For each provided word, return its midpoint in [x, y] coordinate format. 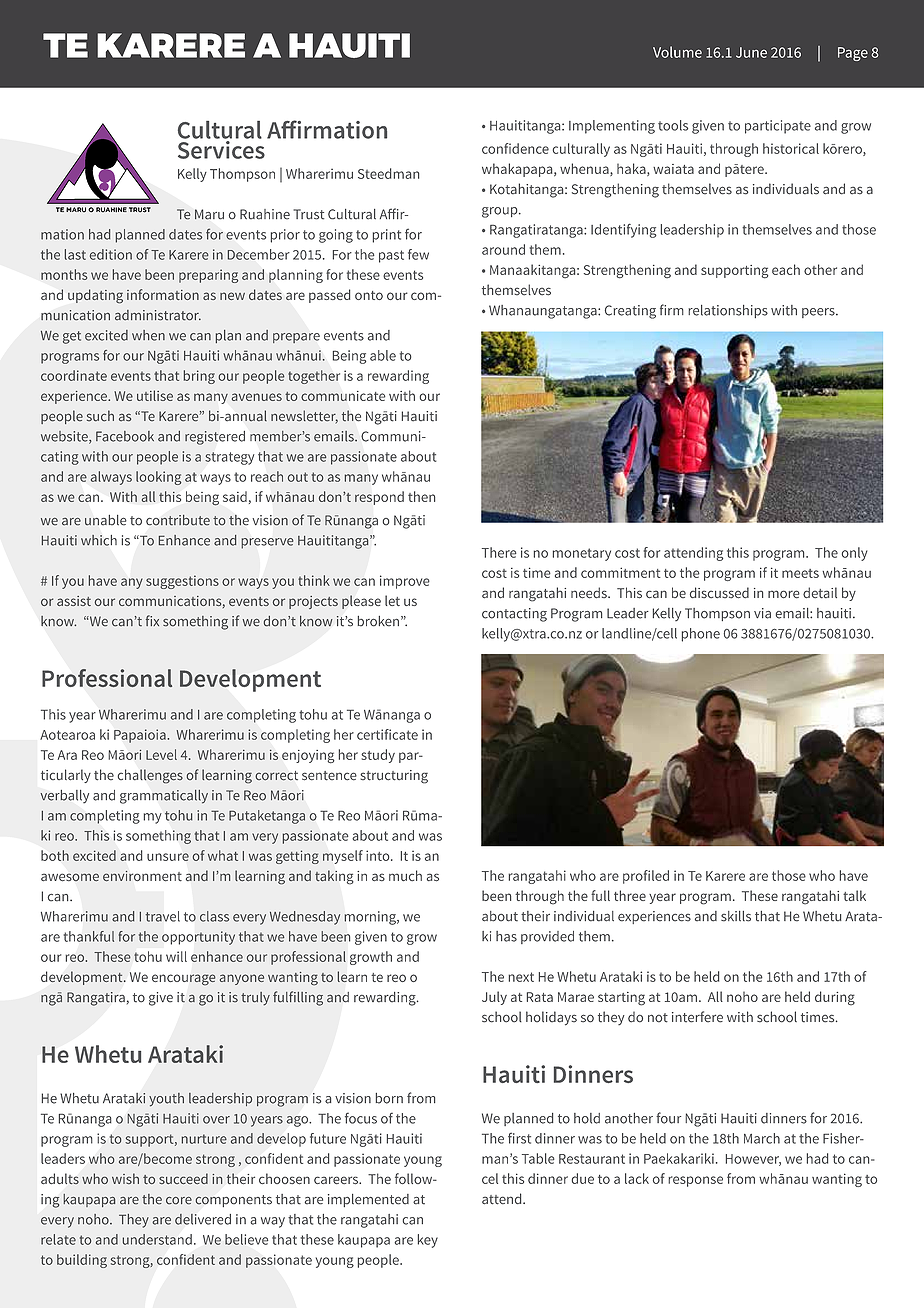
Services [221, 150]
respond [379, 498]
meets [800, 573]
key [427, 1241]
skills [736, 916]
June [751, 52]
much [405, 875]
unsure [168, 857]
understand [157, 1239]
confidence [515, 148]
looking [158, 478]
